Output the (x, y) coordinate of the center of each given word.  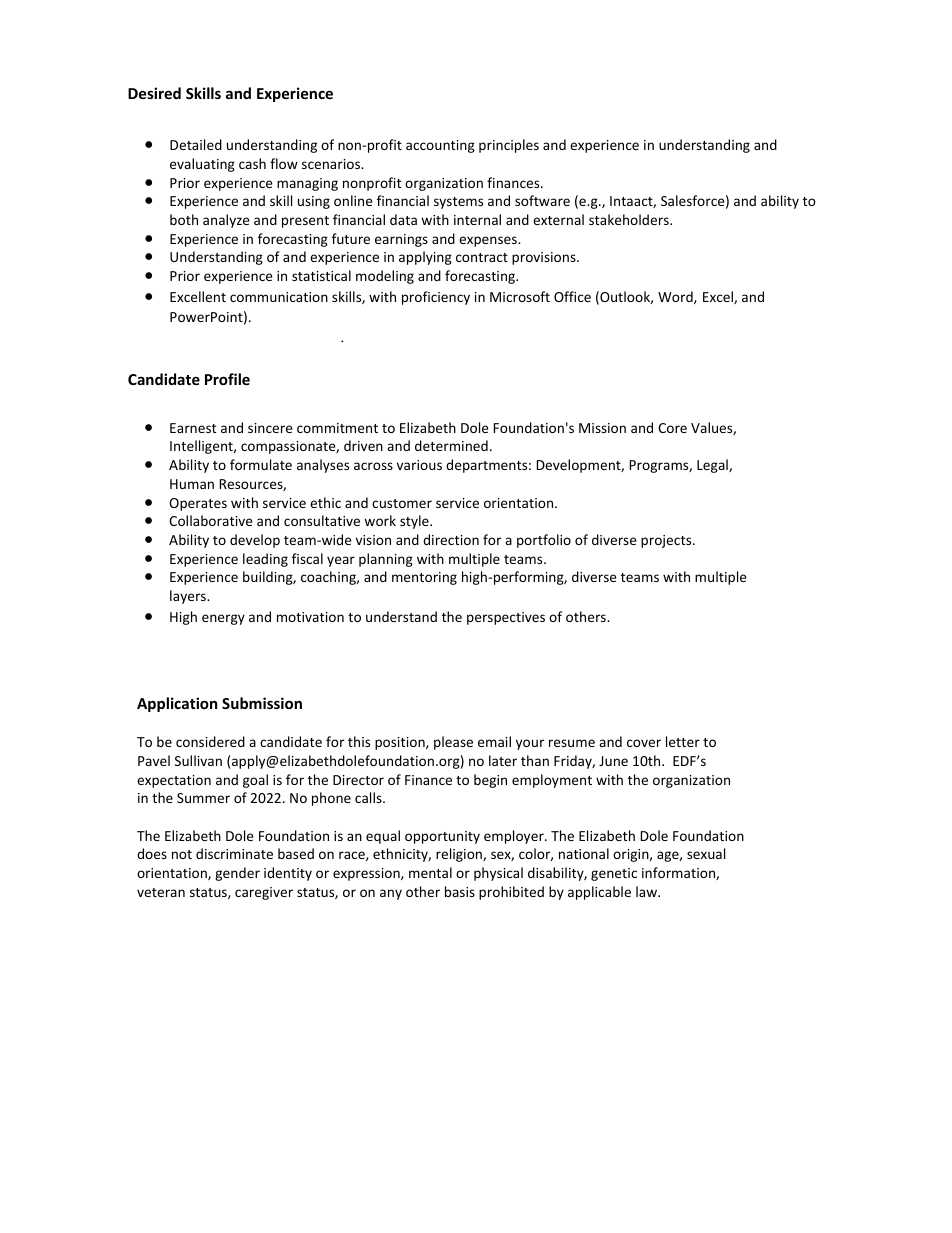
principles (509, 146)
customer (402, 503)
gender (237, 874)
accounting (440, 146)
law (647, 891)
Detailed (196, 144)
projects (667, 541)
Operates (198, 504)
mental (430, 872)
